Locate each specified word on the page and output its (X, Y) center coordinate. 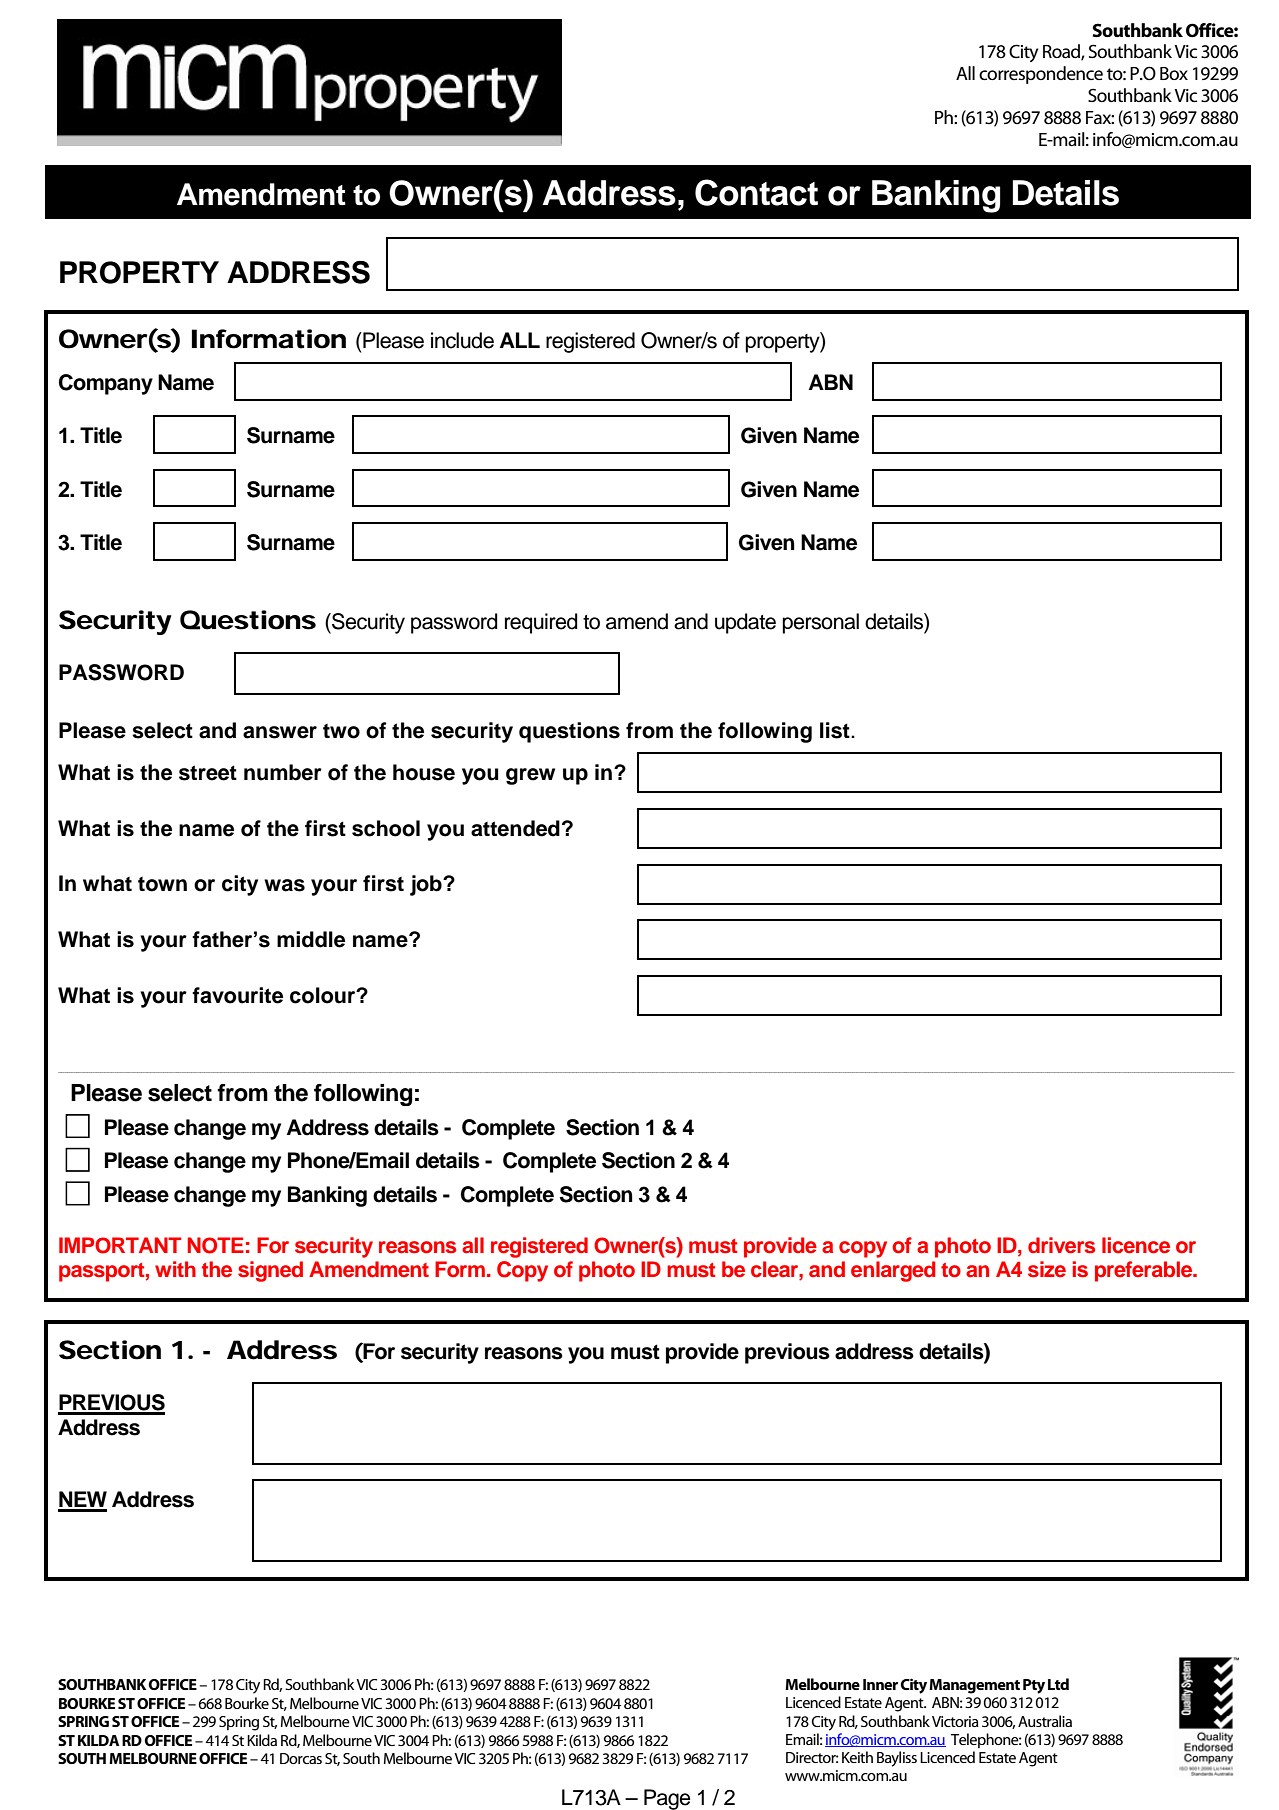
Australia (1045, 1721)
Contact (756, 192)
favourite (237, 995)
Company (106, 384)
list (836, 730)
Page (667, 1799)
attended (515, 828)
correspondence (1041, 75)
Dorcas (301, 1758)
